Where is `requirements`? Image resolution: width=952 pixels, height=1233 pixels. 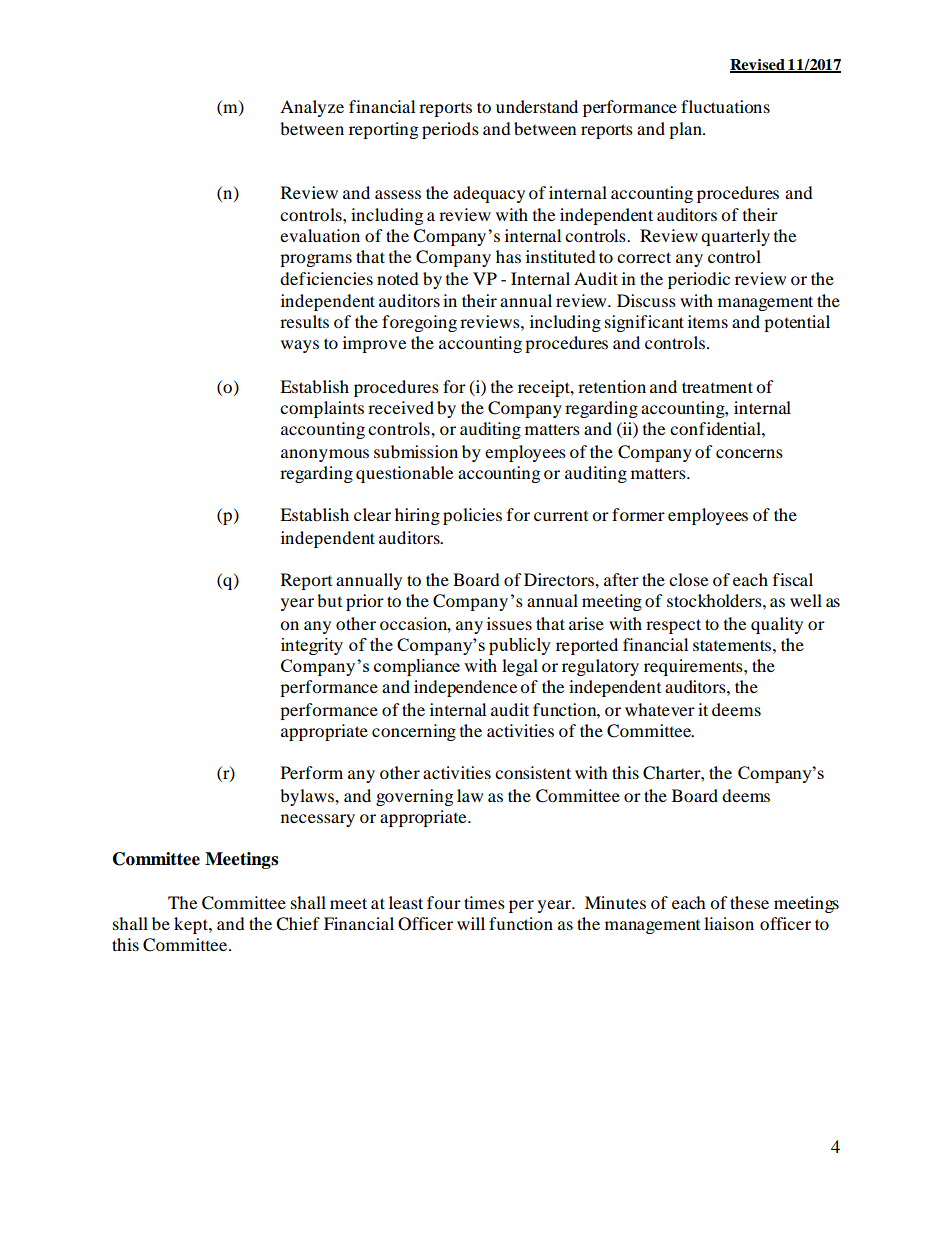 requirements is located at coordinates (694, 667).
